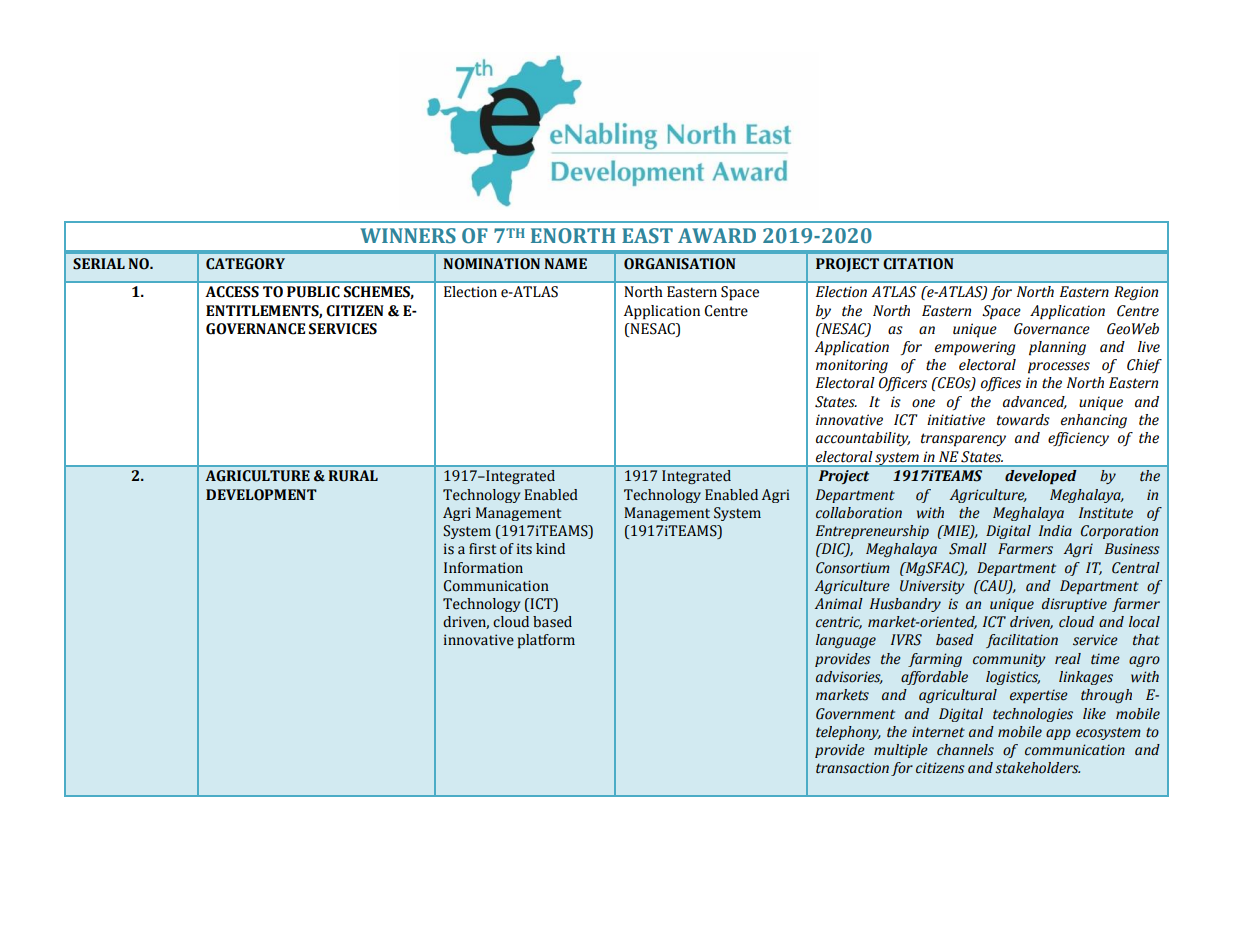 This screenshot has width=1233, height=952. I want to click on centric, so click(839, 622).
